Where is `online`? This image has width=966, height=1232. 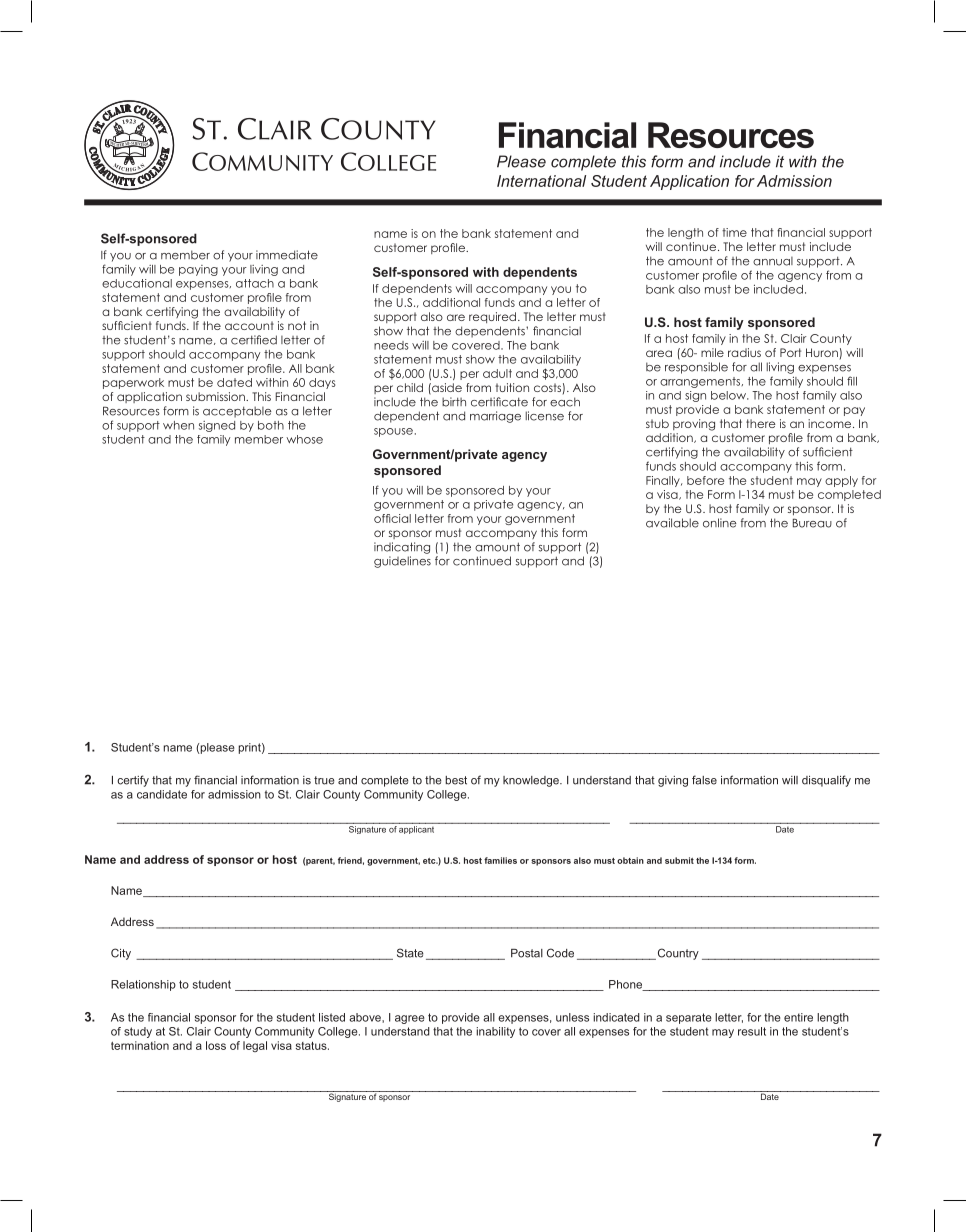 online is located at coordinates (720, 523).
